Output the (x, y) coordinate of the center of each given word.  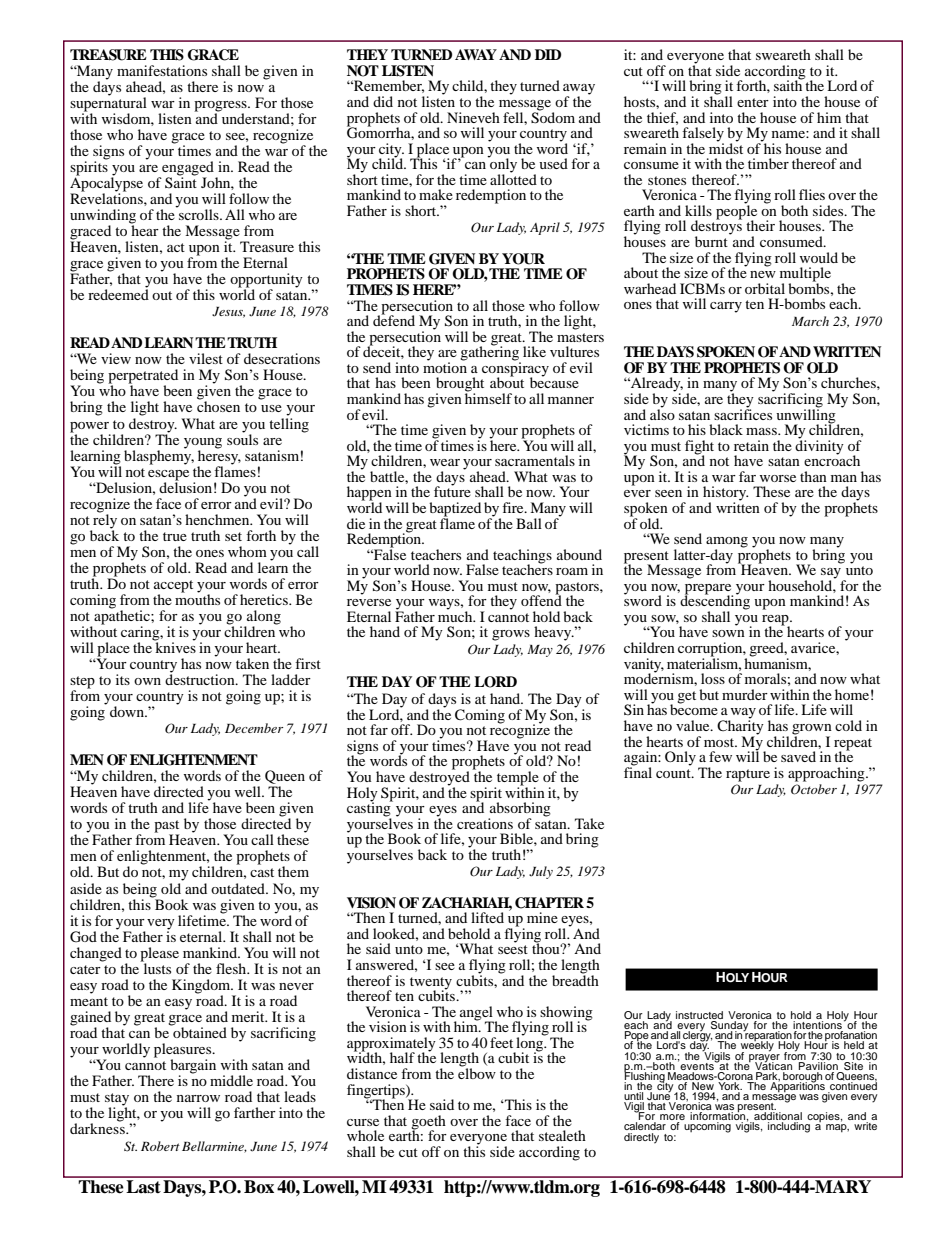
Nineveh (473, 117)
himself (488, 397)
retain (751, 445)
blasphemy (159, 456)
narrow (198, 1098)
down (128, 711)
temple (517, 779)
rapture (748, 775)
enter (753, 102)
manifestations (162, 70)
